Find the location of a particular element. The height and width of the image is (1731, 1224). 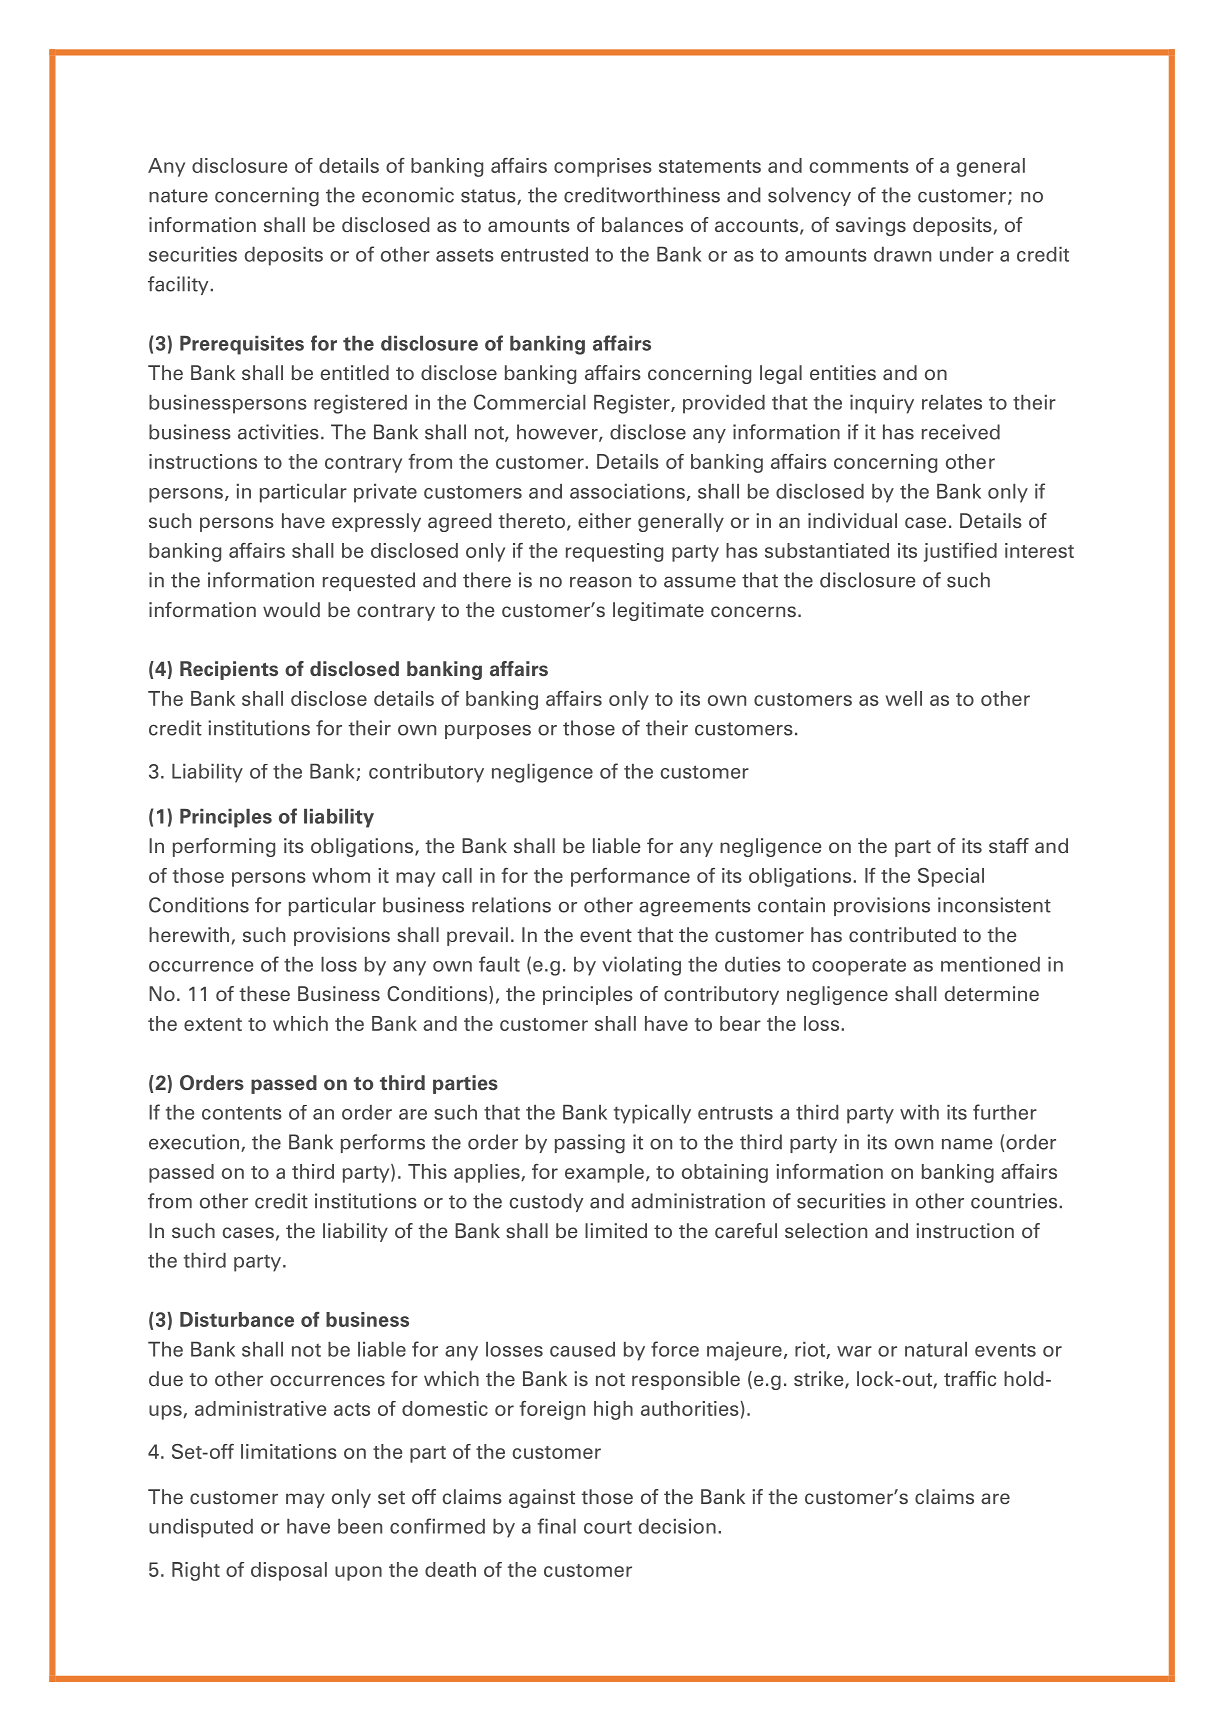

nature is located at coordinates (178, 196).
